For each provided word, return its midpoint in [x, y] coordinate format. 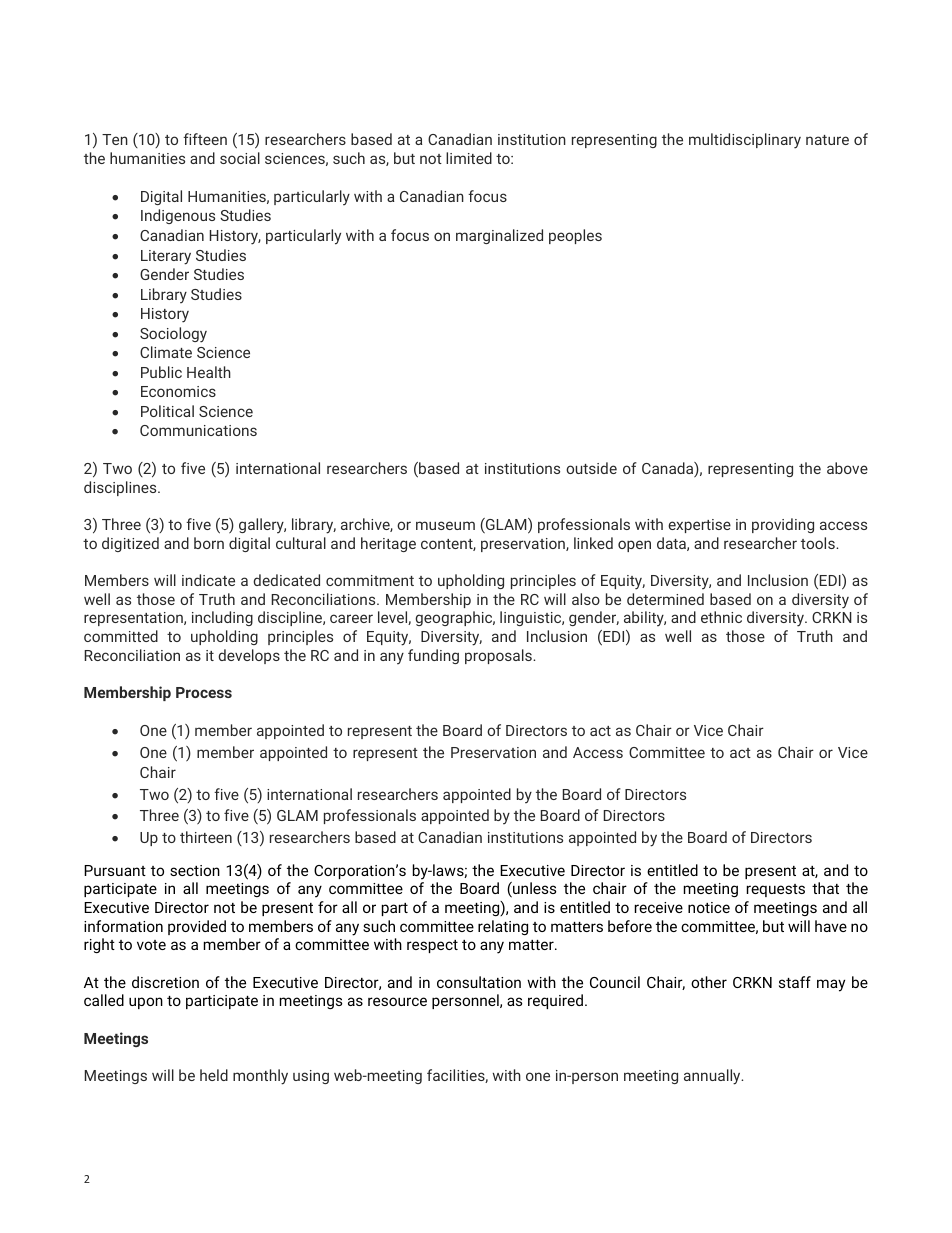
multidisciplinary [745, 141]
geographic [455, 618]
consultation [479, 982]
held [214, 1075]
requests [776, 890]
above [847, 468]
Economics [178, 391]
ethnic [721, 617]
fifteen [205, 139]
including [222, 618]
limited [469, 158]
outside [591, 468]
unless [533, 889]
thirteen [206, 837]
